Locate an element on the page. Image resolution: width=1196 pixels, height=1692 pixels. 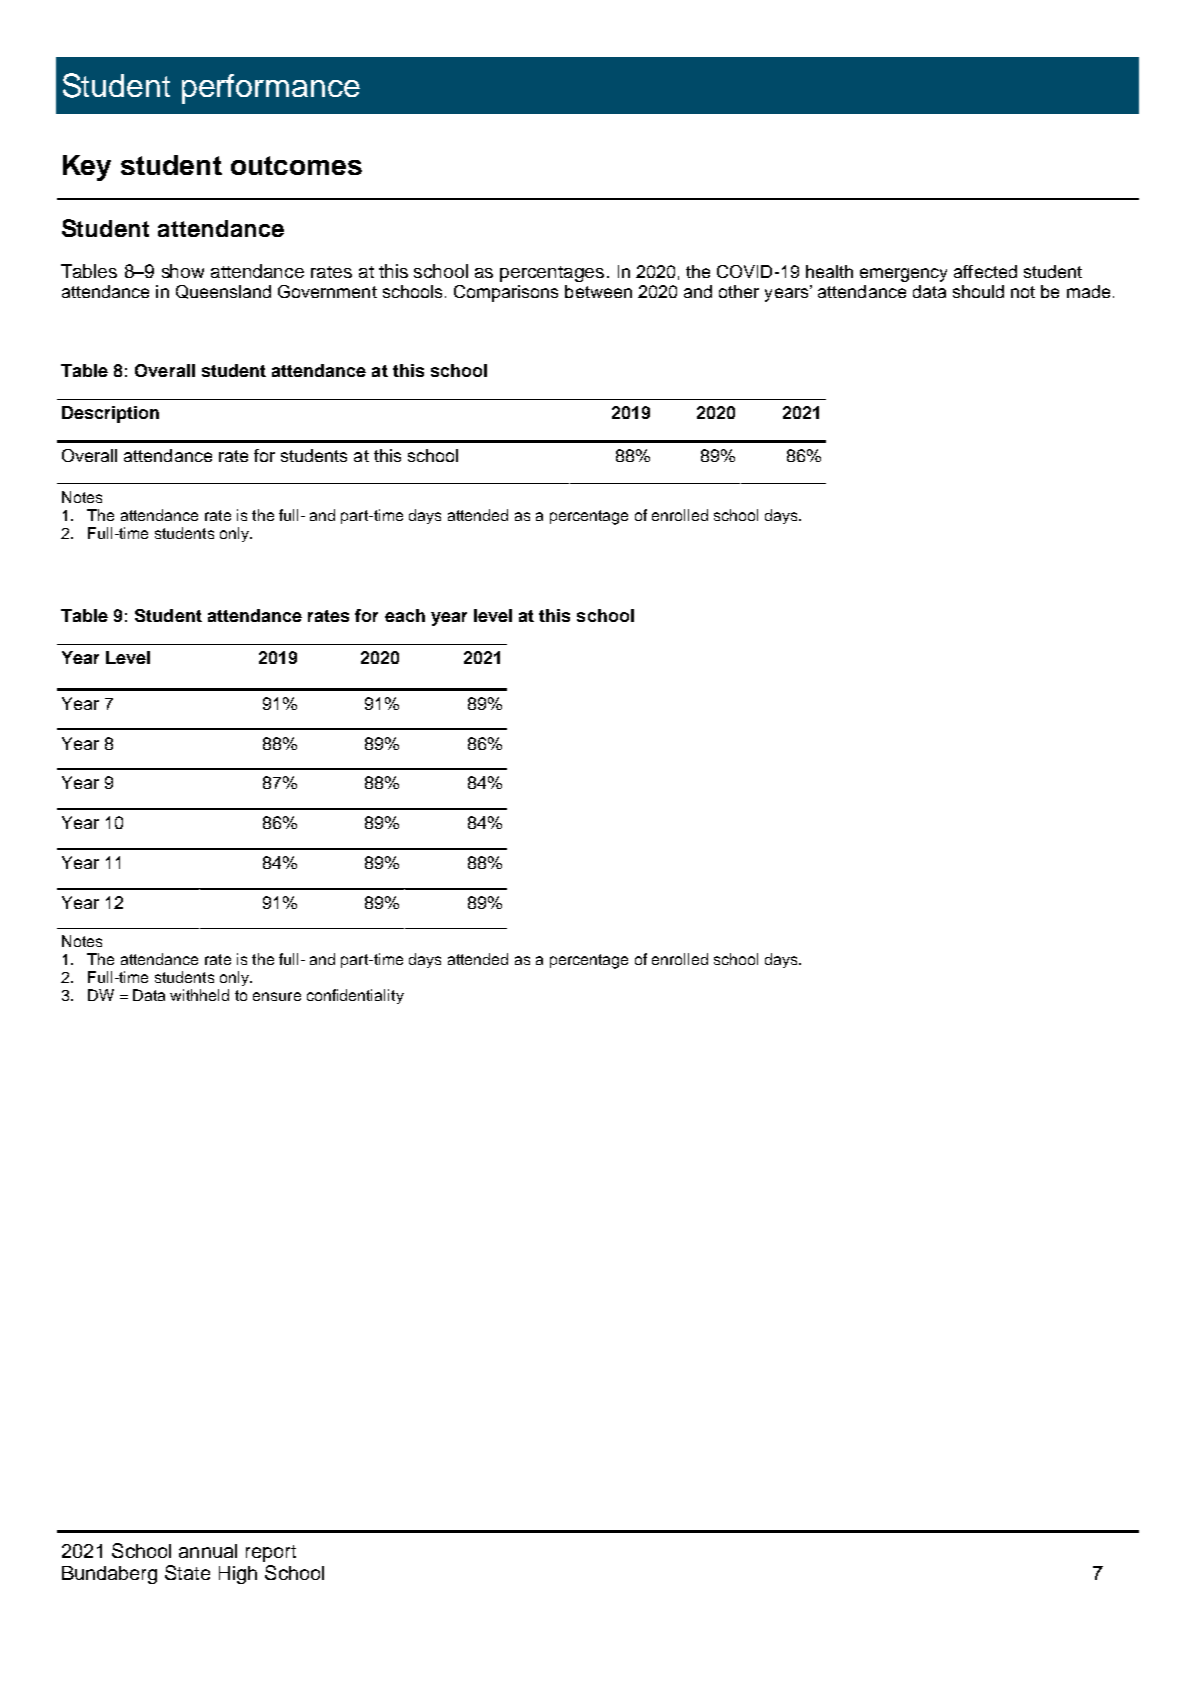
High is located at coordinates (238, 1575).
